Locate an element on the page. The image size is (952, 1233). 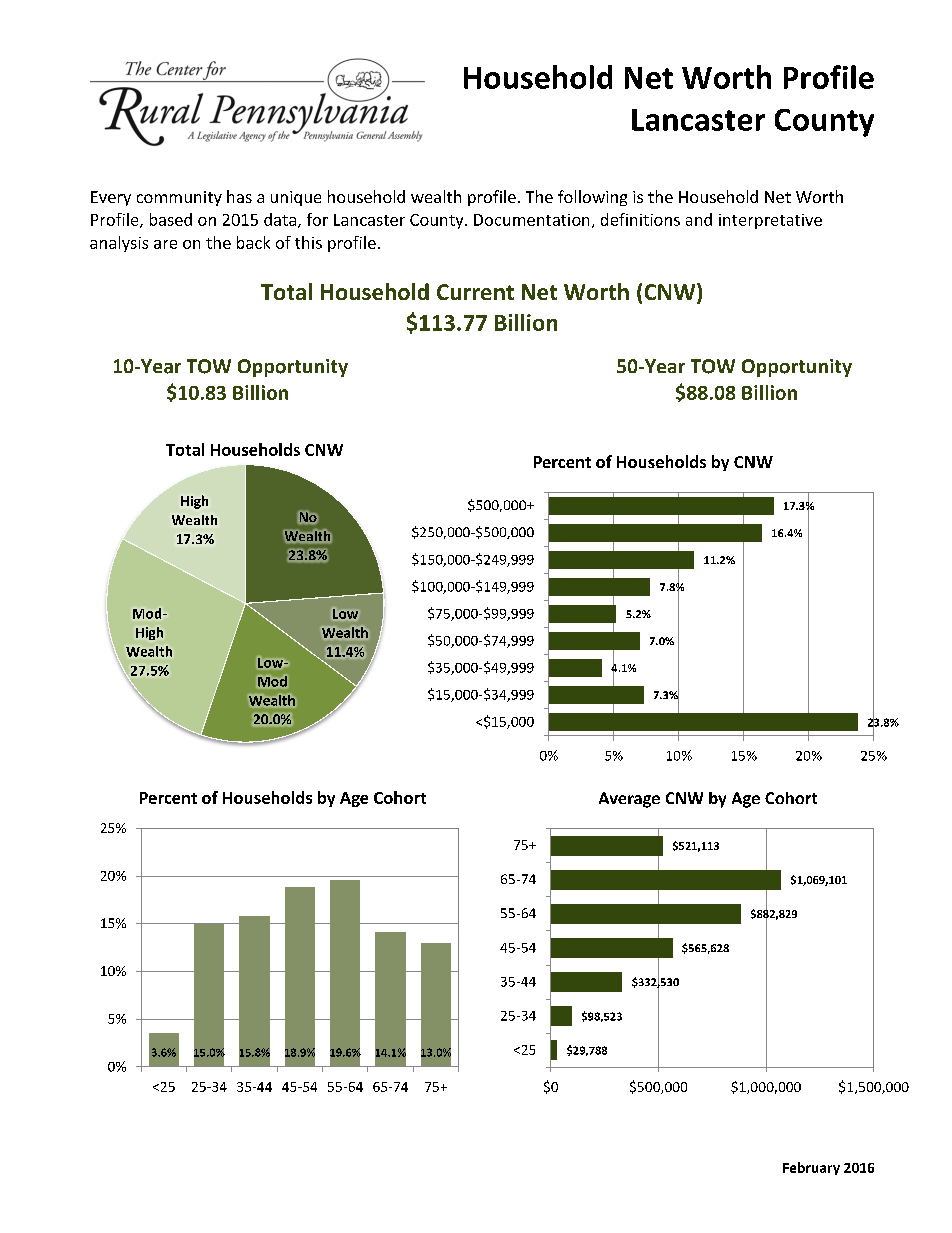
this is located at coordinates (308, 242).
